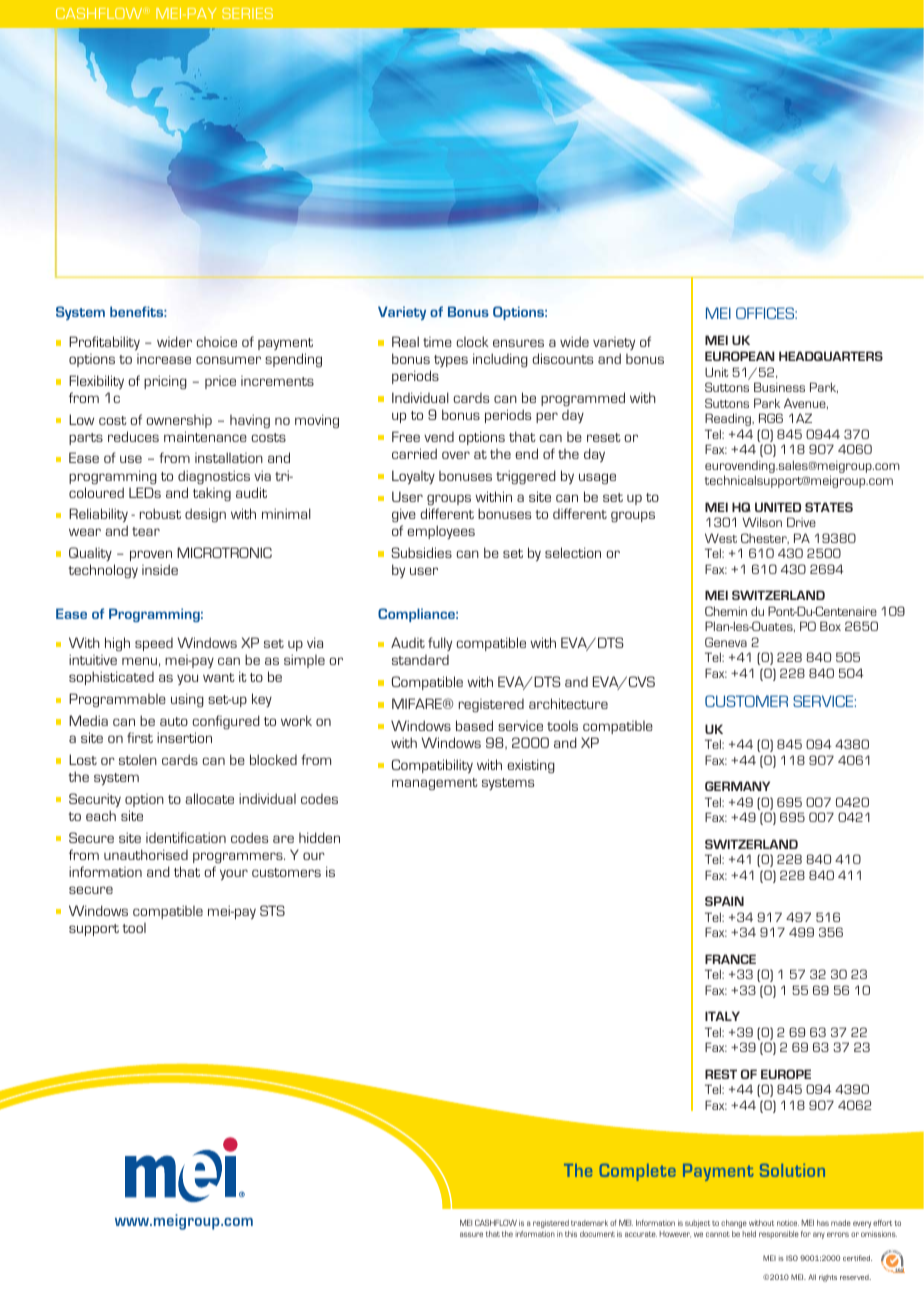 Image resolution: width=924 pixels, height=1308 pixels. I want to click on this, so click(571, 1234).
